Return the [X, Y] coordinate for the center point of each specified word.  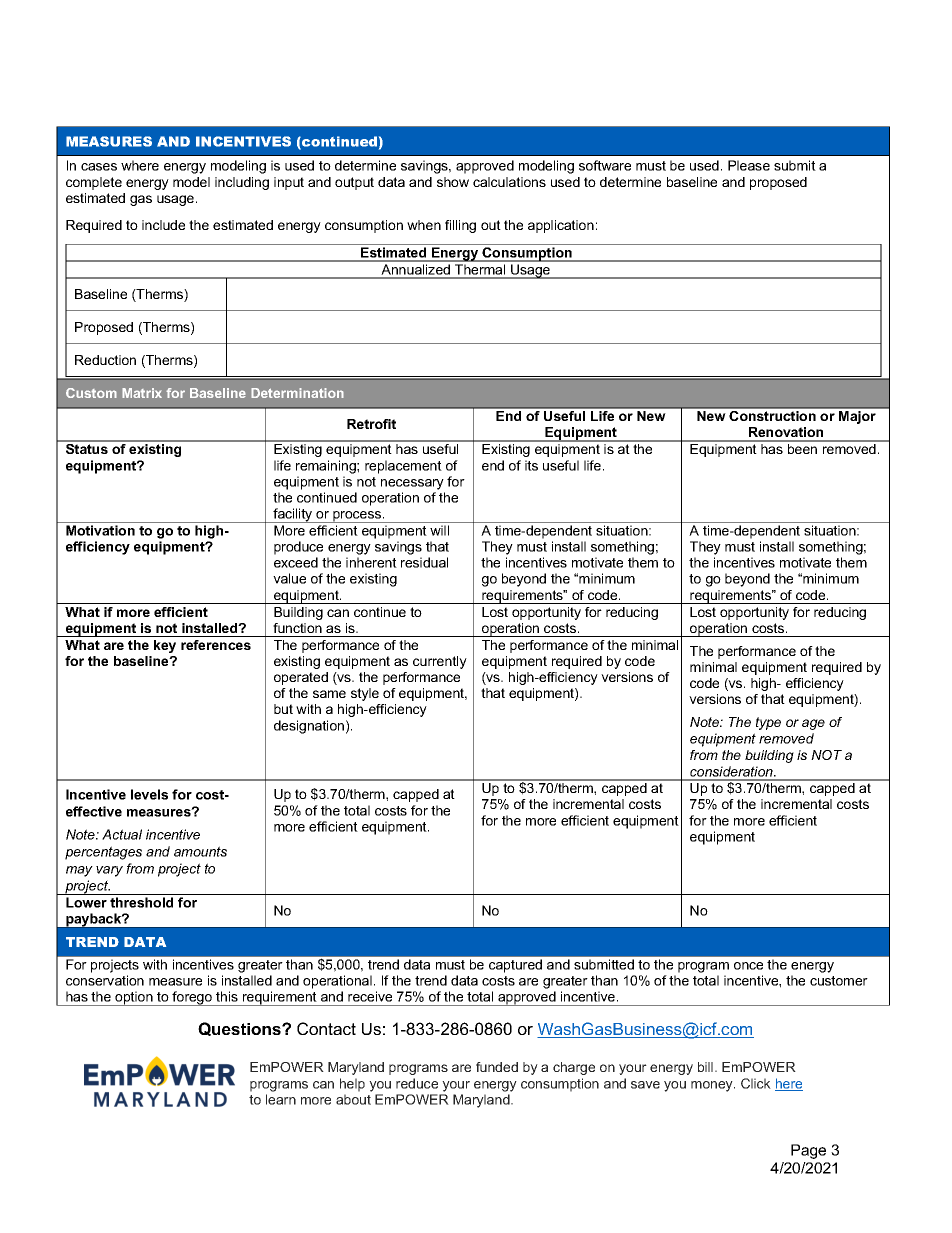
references [216, 645]
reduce [417, 1083]
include [163, 225]
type [768, 723]
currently [440, 662]
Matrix [142, 393]
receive [370, 996]
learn [281, 1099]
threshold [141, 902]
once [748, 966]
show [453, 182]
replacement [403, 467]
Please [749, 165]
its [531, 465]
